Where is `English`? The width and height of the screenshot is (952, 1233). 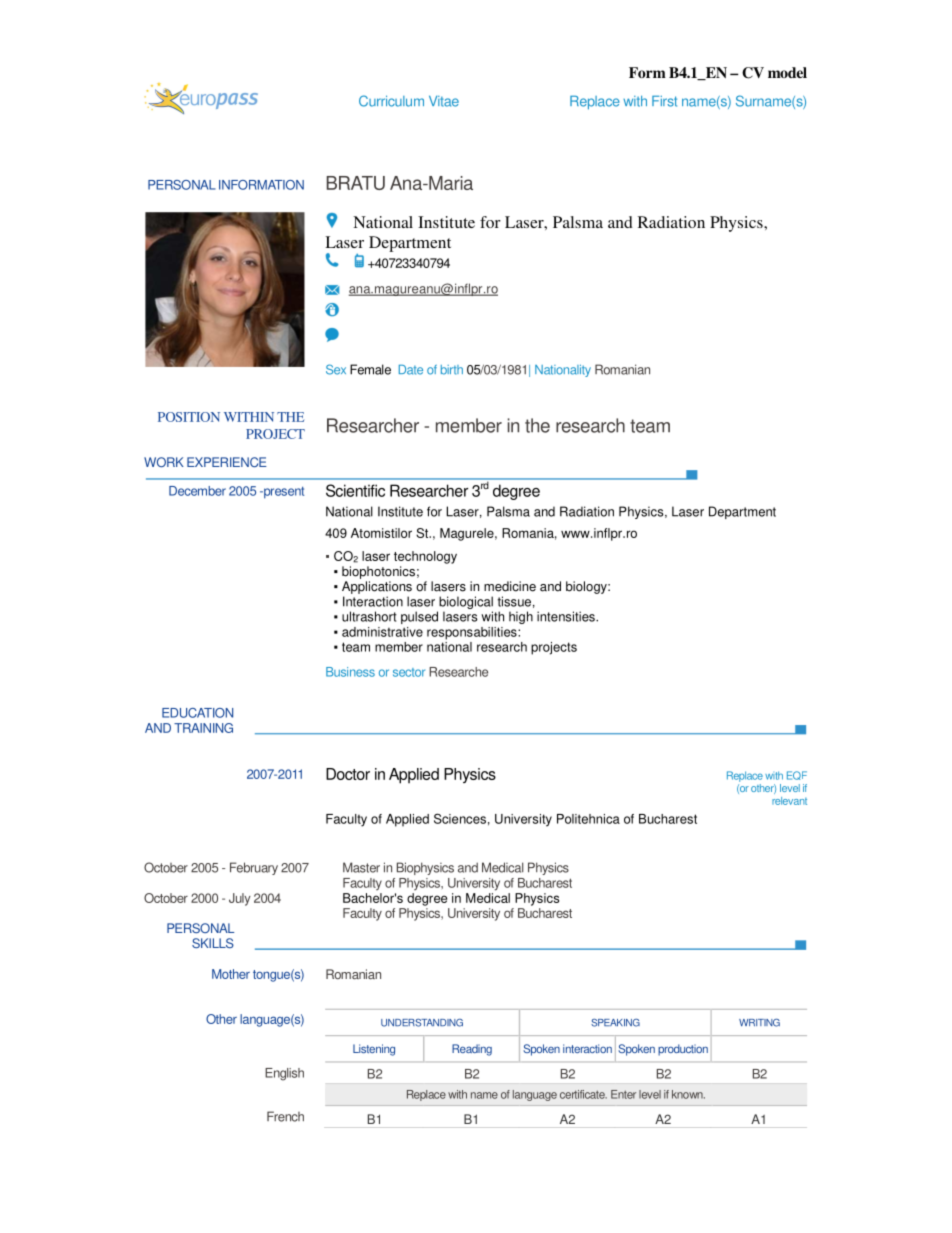 English is located at coordinates (284, 1074).
